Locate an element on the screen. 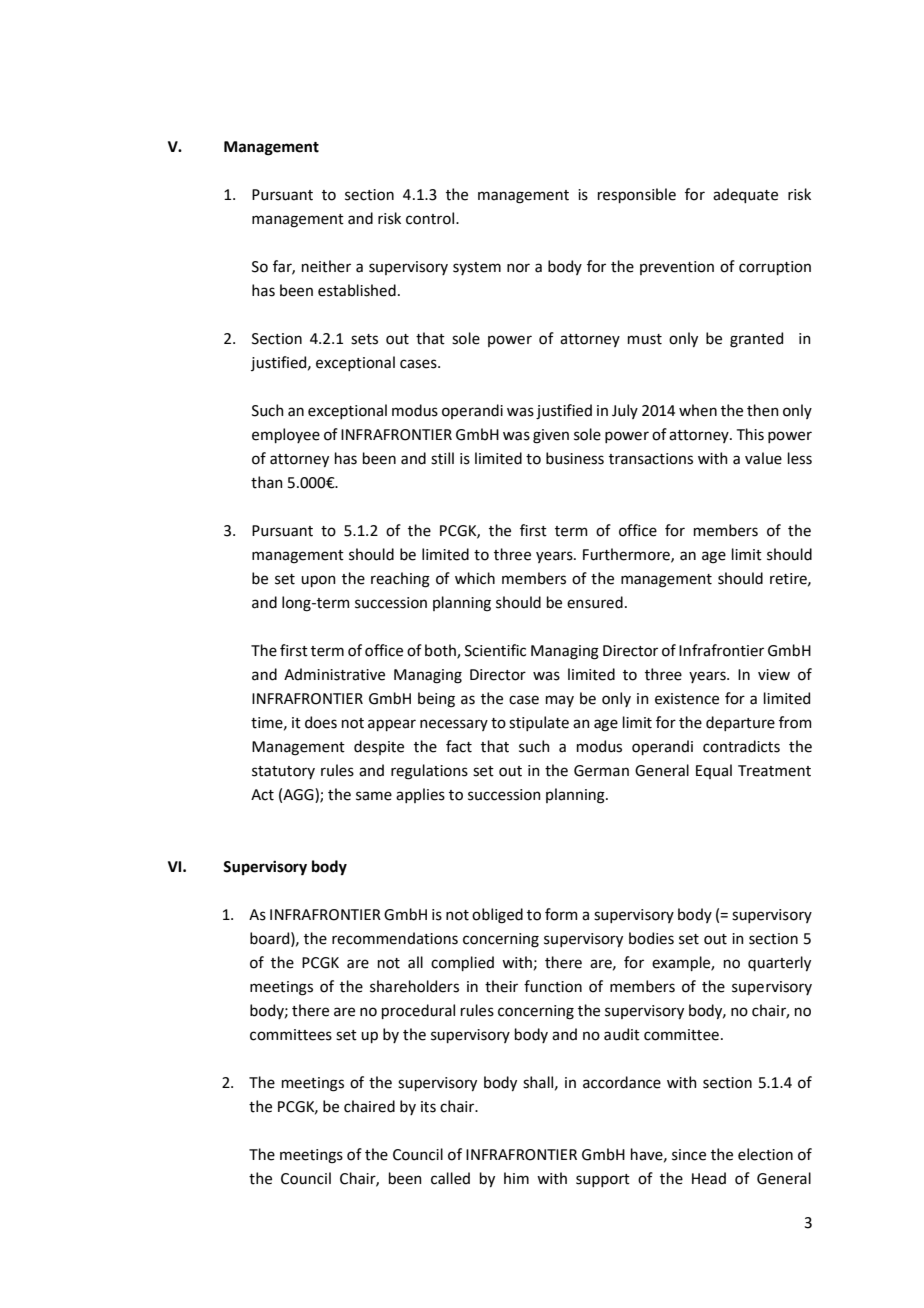  quarterly is located at coordinates (779, 963).
